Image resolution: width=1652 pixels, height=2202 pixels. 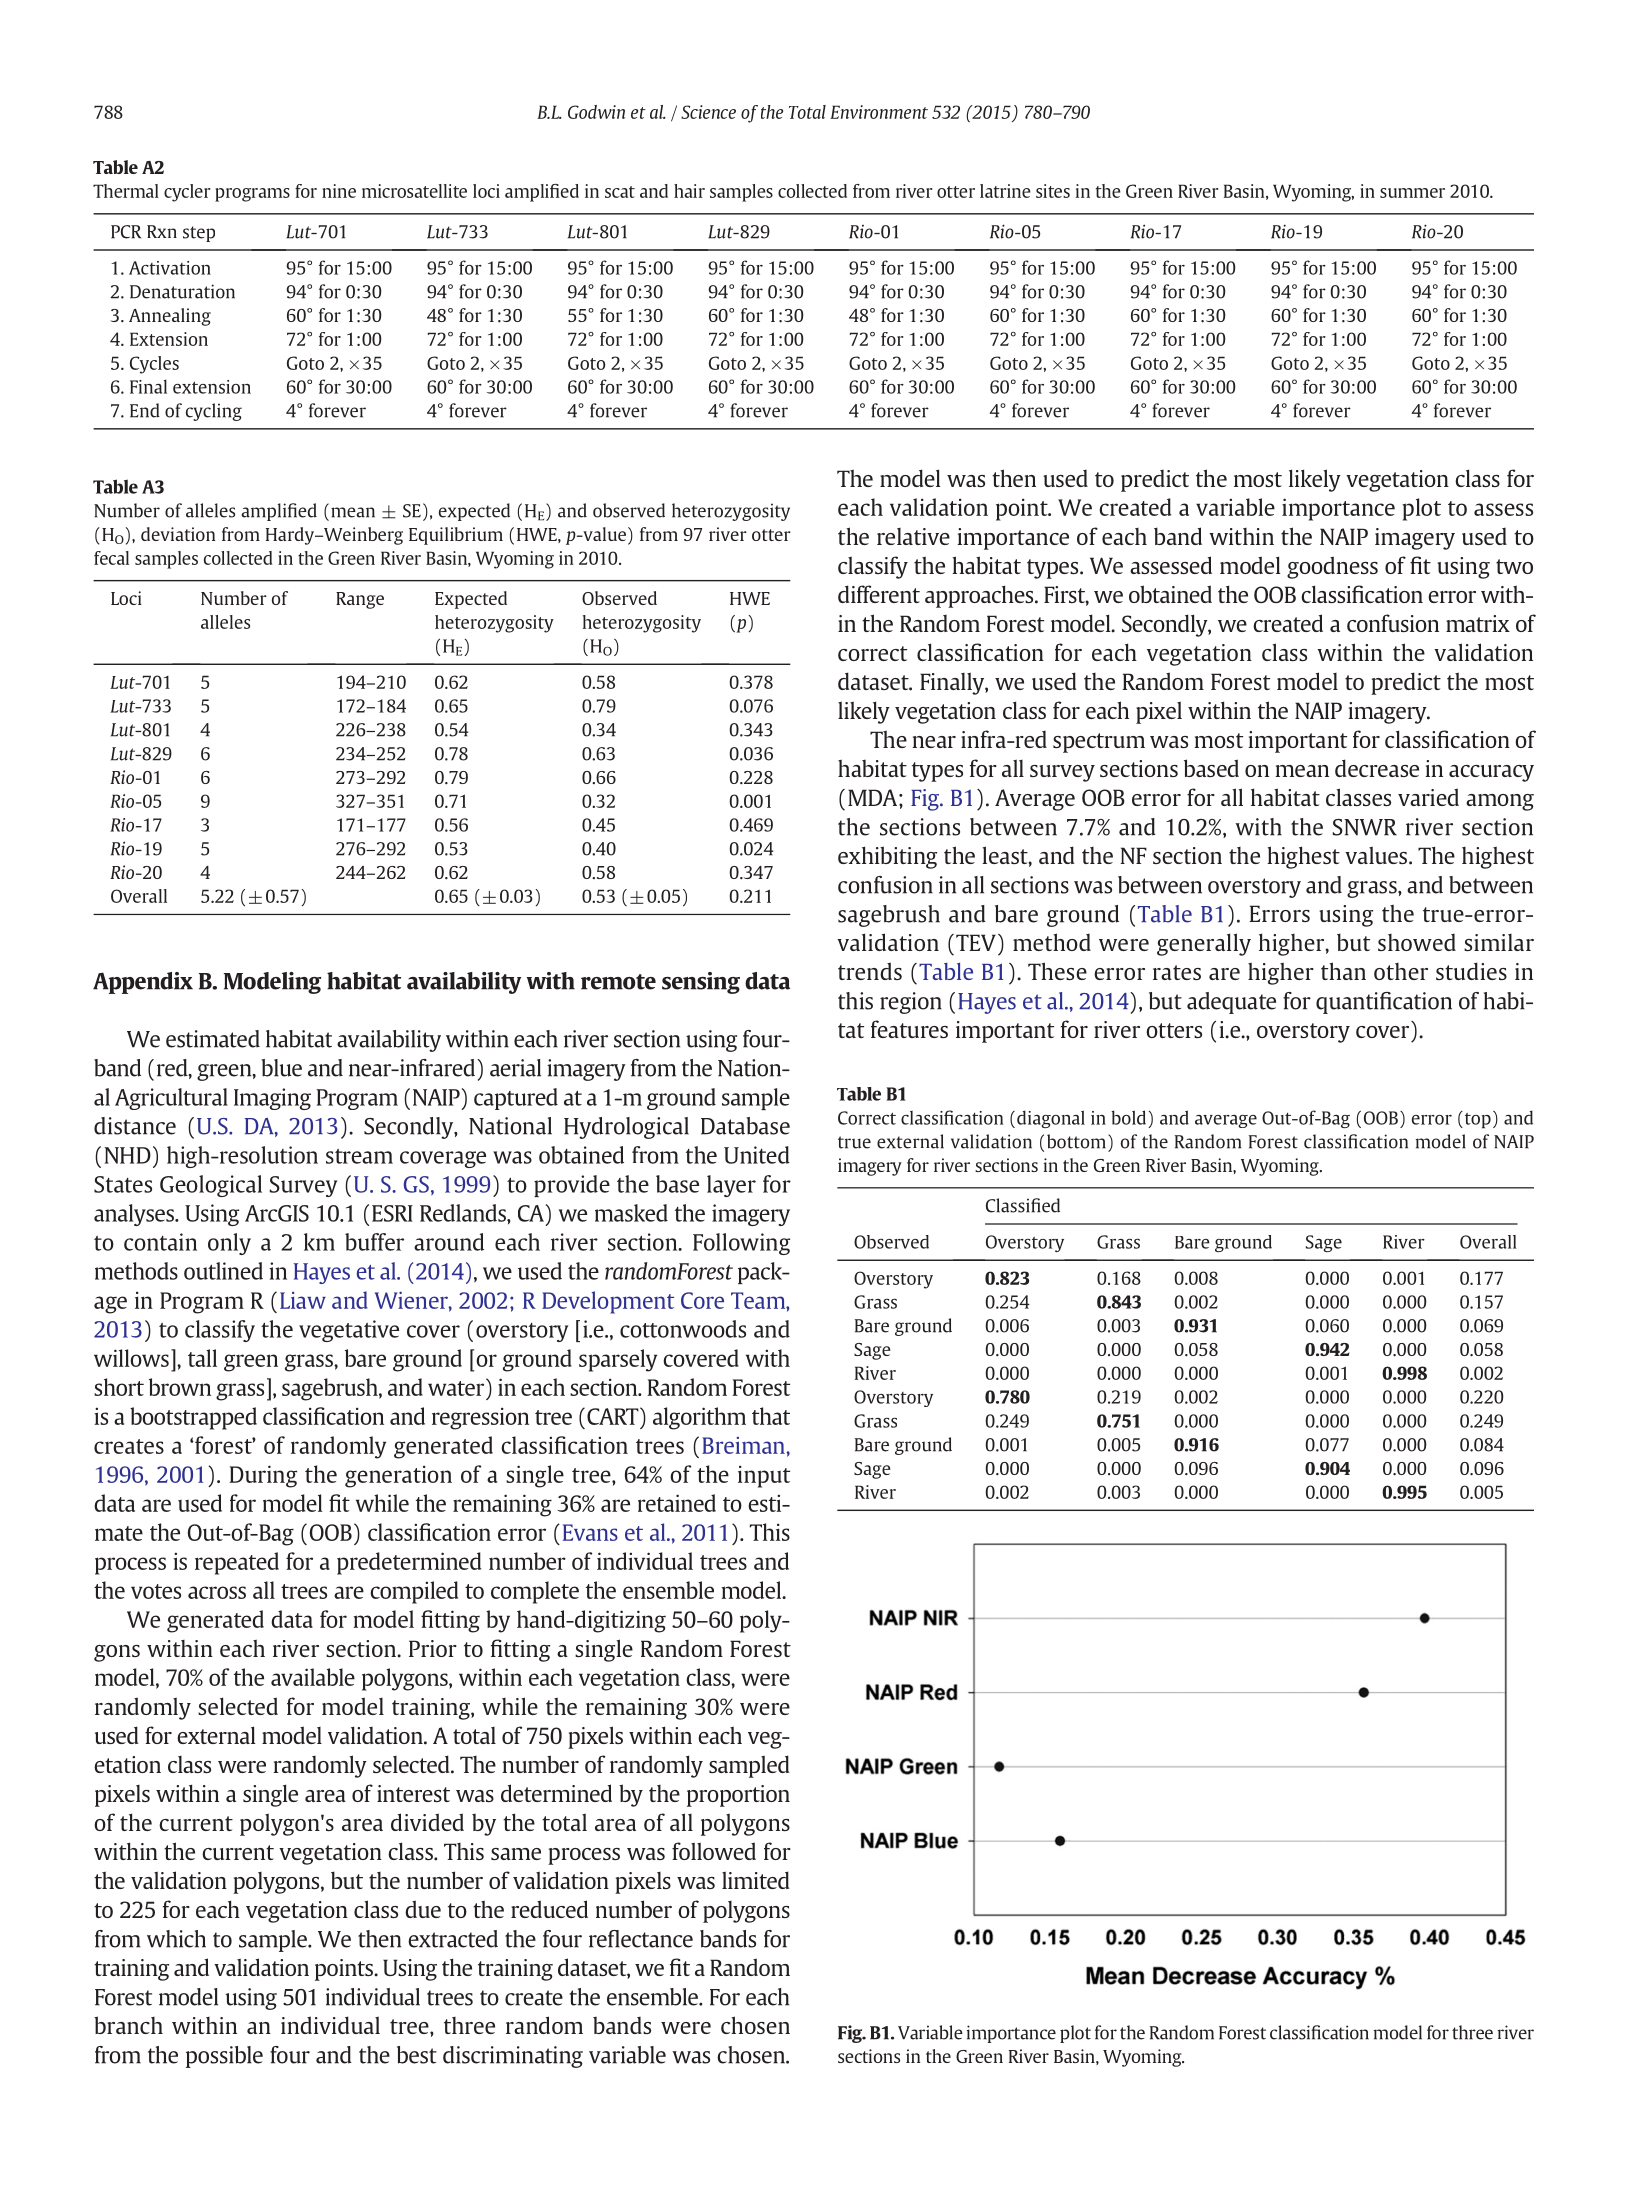 What do you see at coordinates (1377, 768) in the screenshot?
I see `decrease` at bounding box center [1377, 768].
